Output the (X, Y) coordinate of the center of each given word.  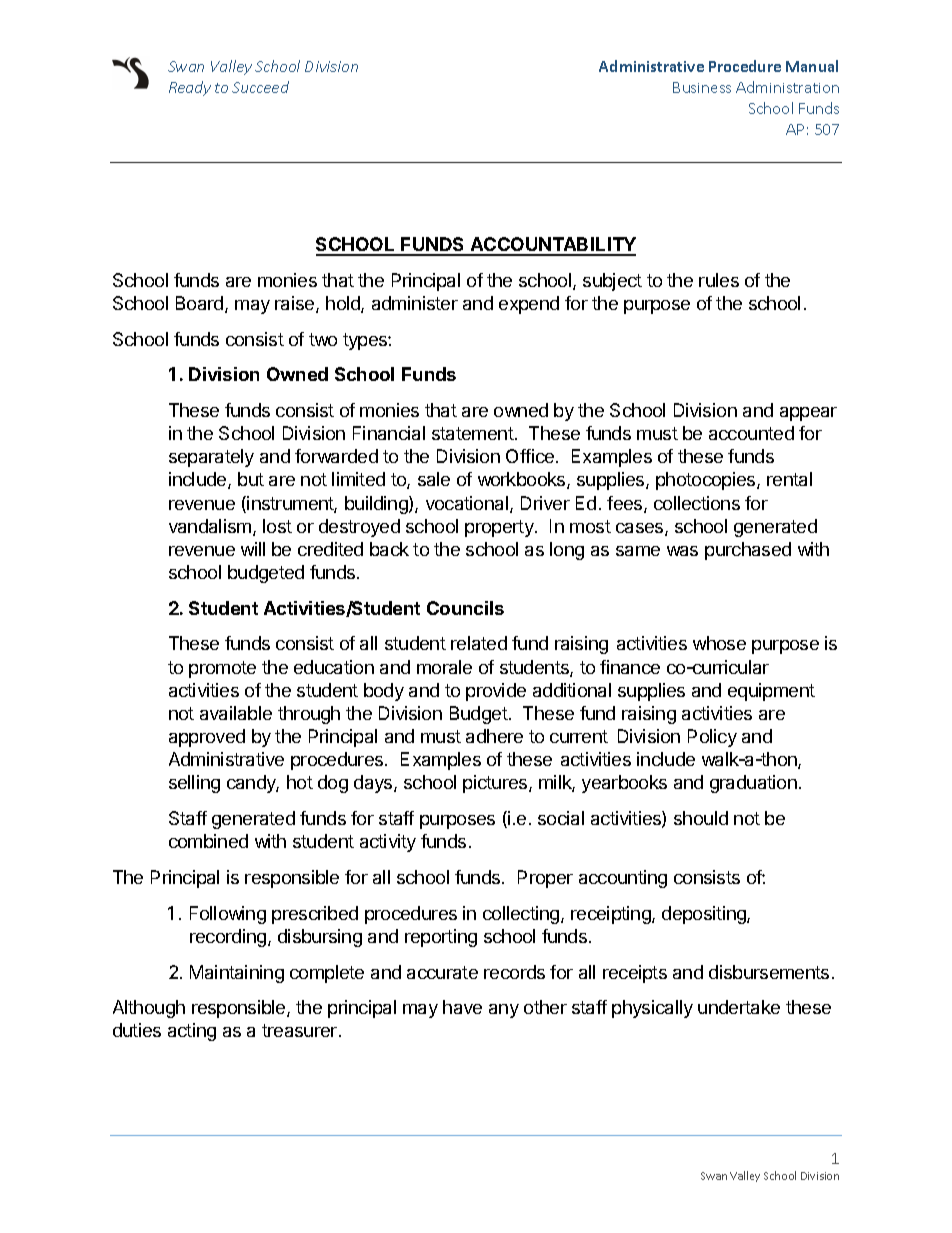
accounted (751, 433)
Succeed (260, 87)
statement (474, 433)
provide (496, 692)
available (236, 713)
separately (211, 458)
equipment (771, 692)
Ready (190, 88)
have (462, 1007)
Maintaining (237, 974)
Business (702, 87)
